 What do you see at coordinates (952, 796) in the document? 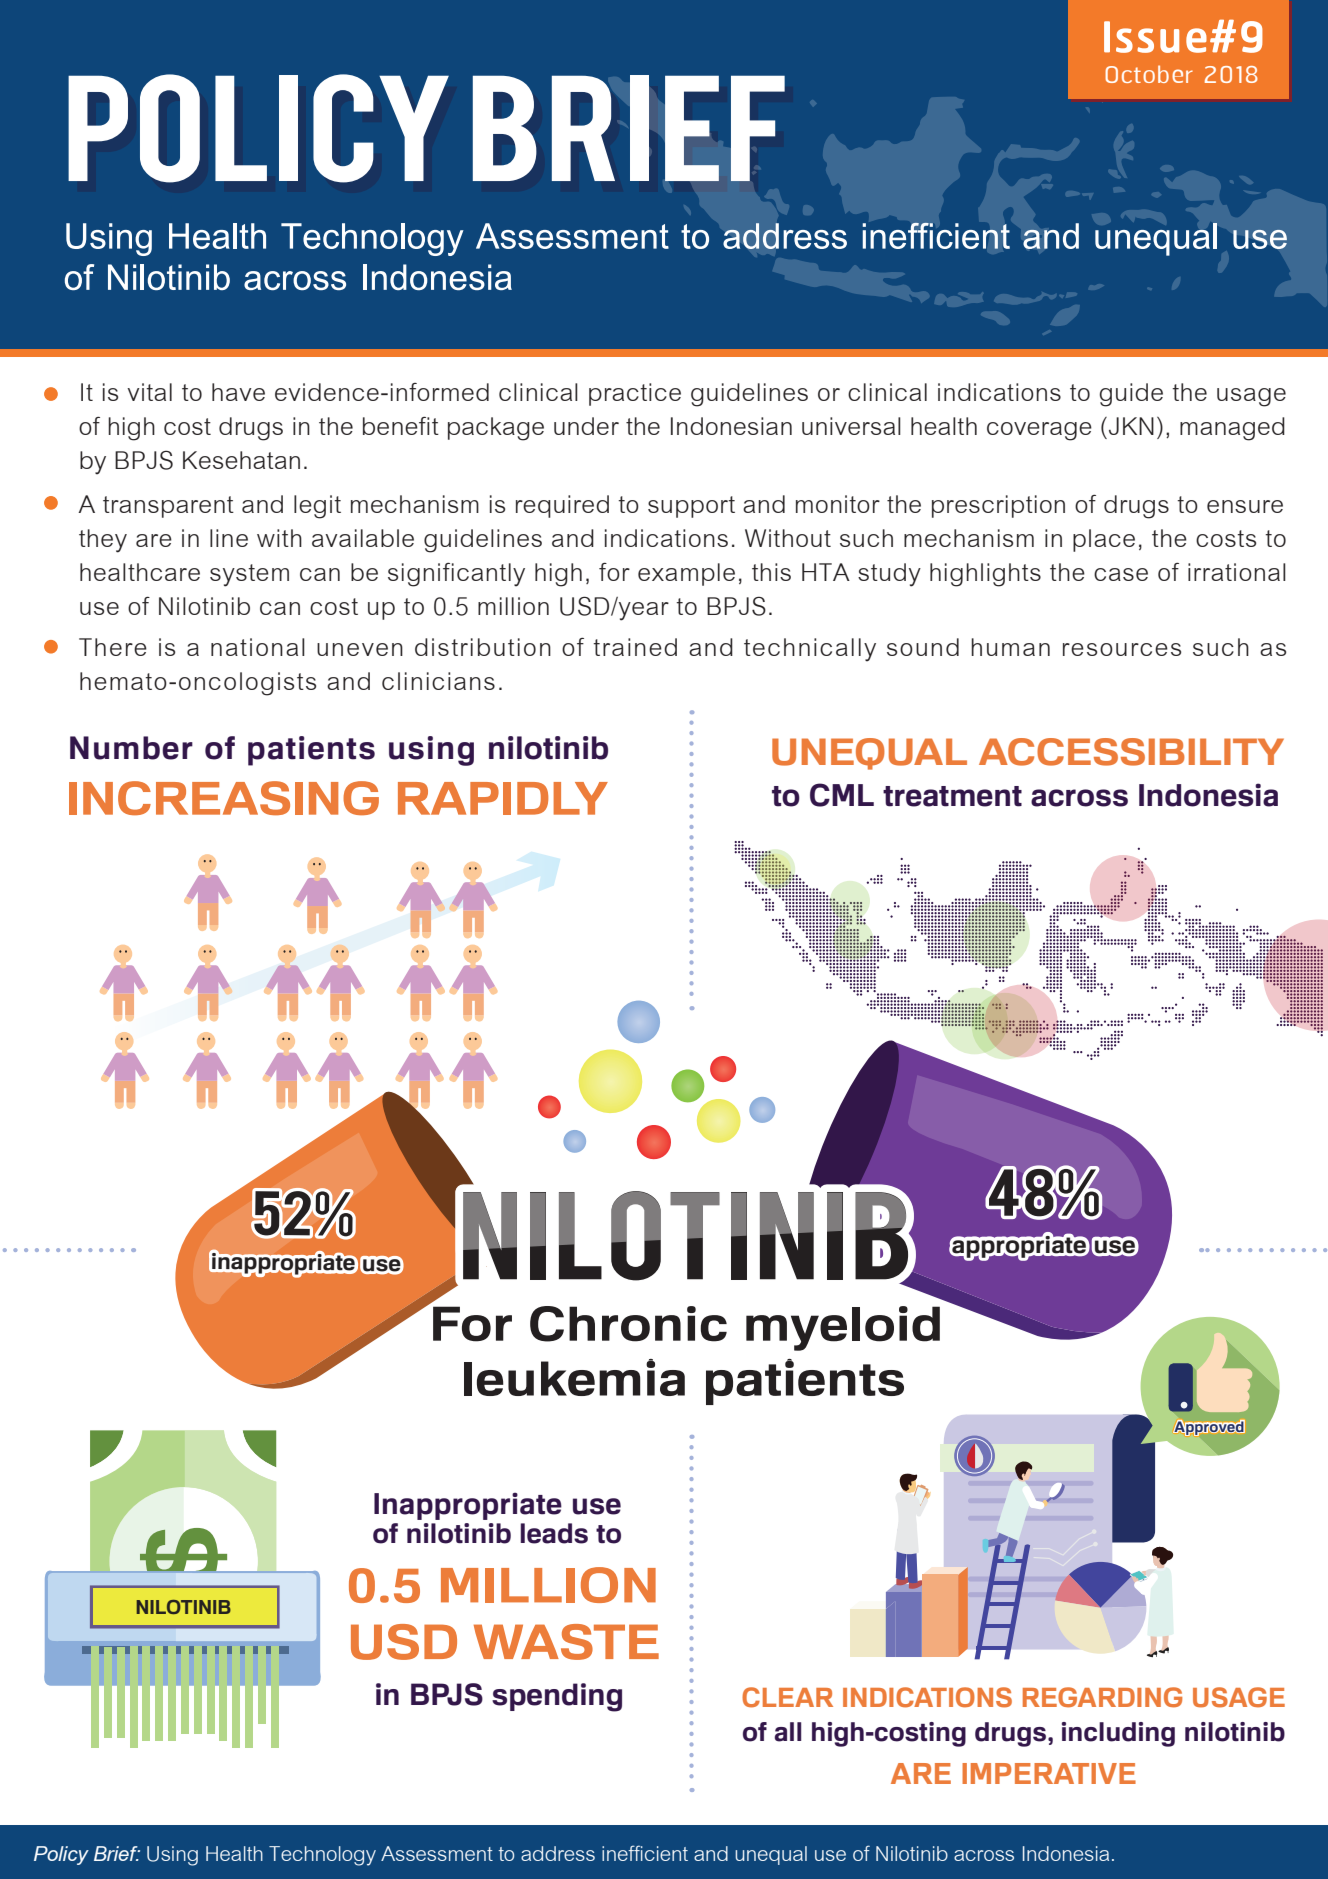
I see `treatment` at bounding box center [952, 796].
